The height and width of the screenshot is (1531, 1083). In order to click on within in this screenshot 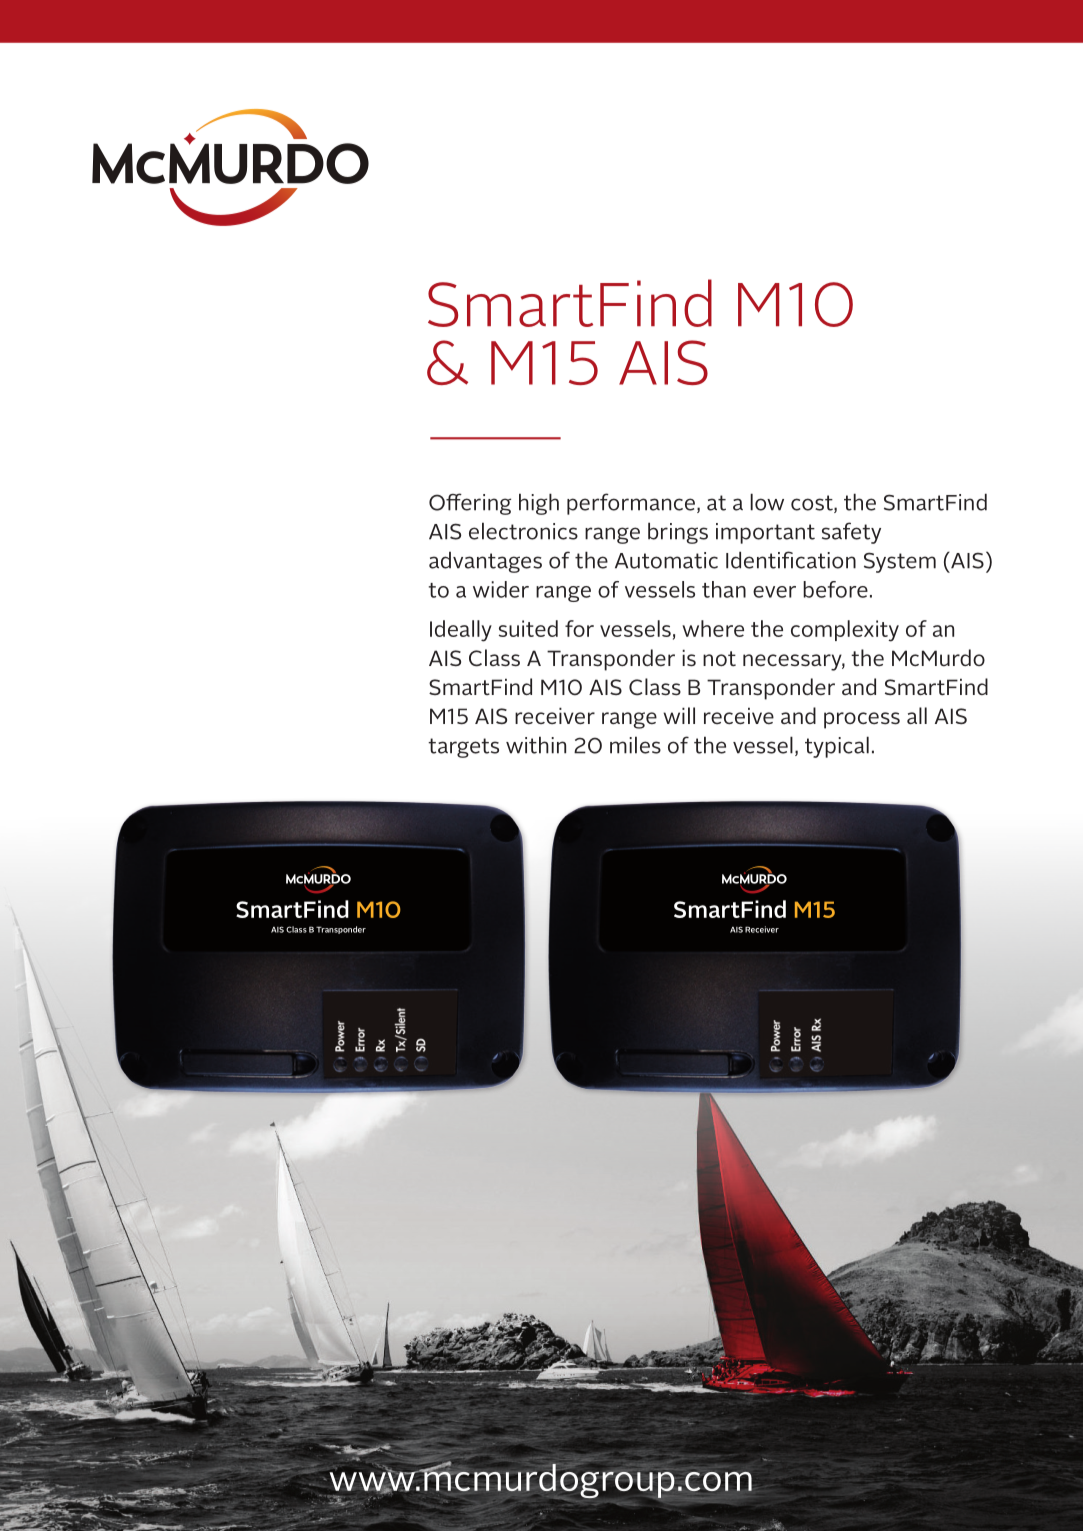, I will do `click(536, 745)`.
